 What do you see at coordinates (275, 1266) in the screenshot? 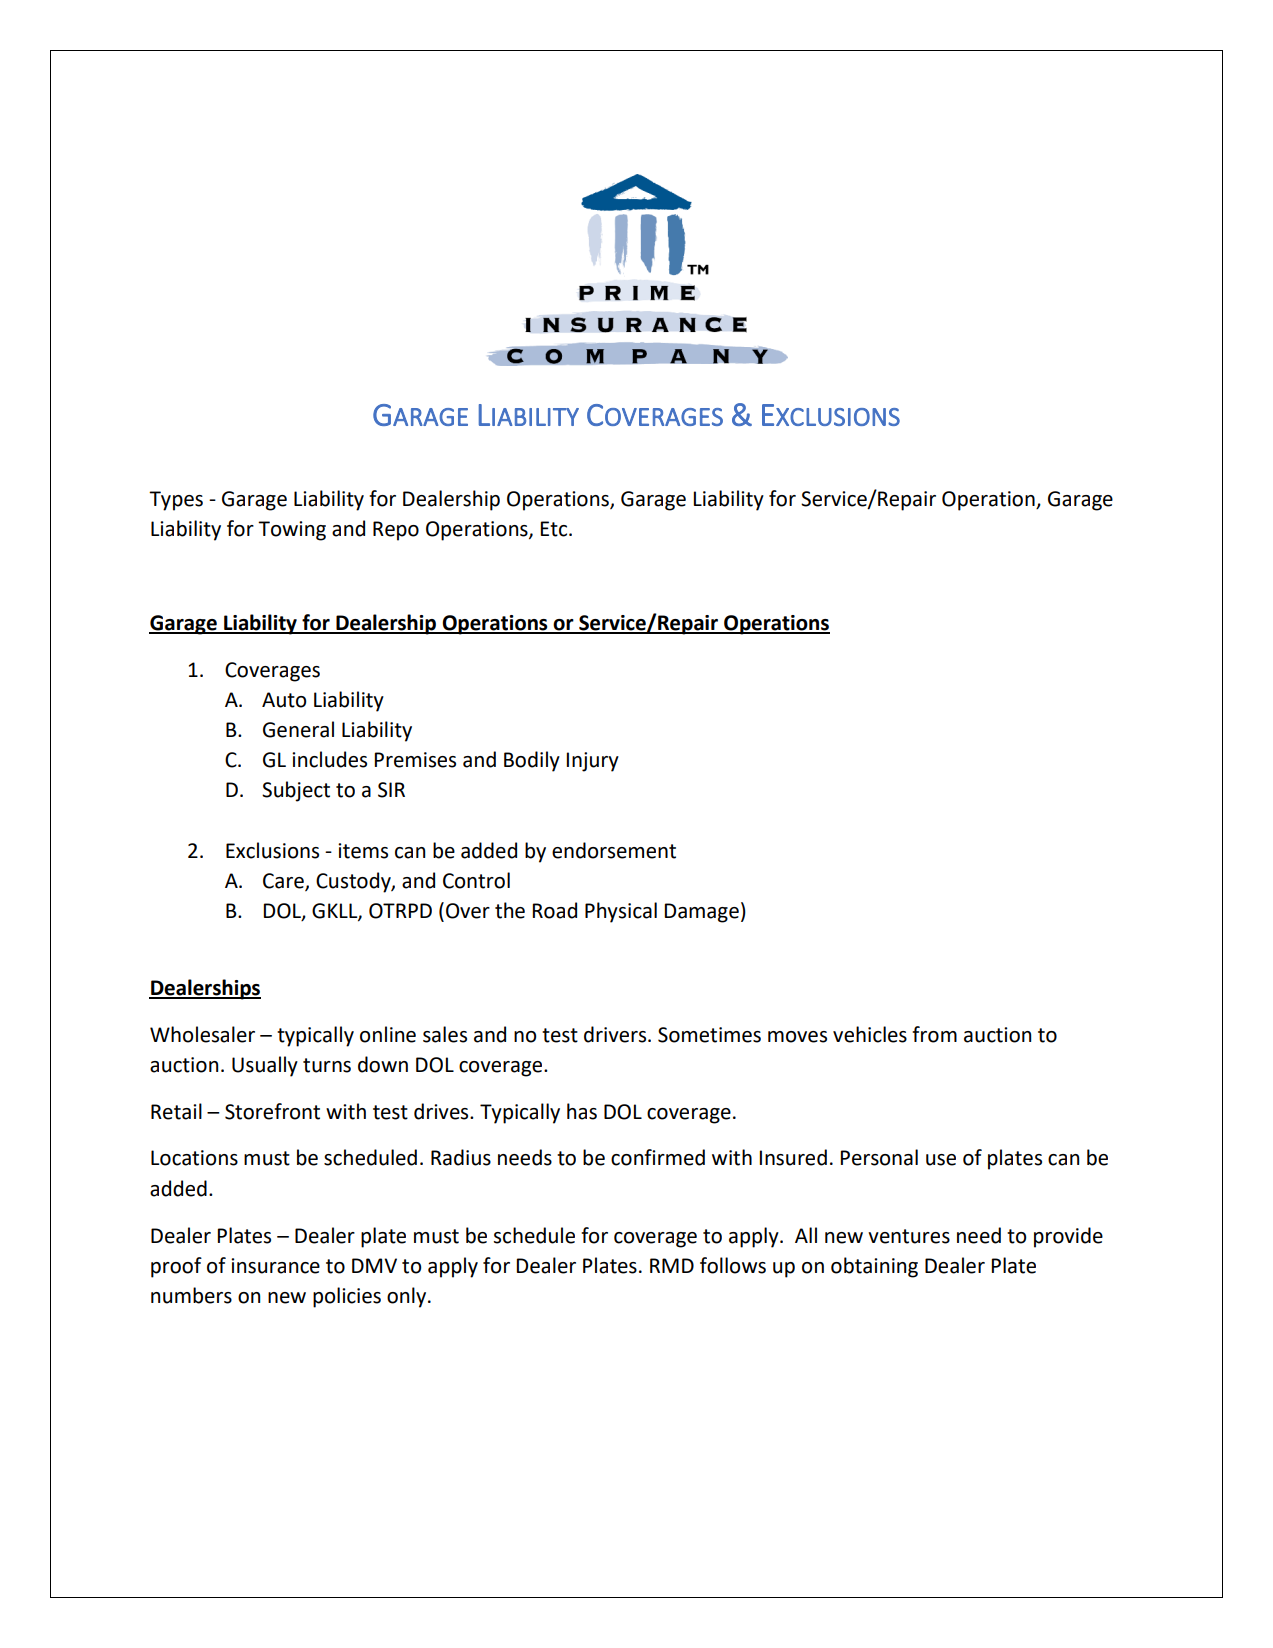
I see `insurance` at bounding box center [275, 1266].
